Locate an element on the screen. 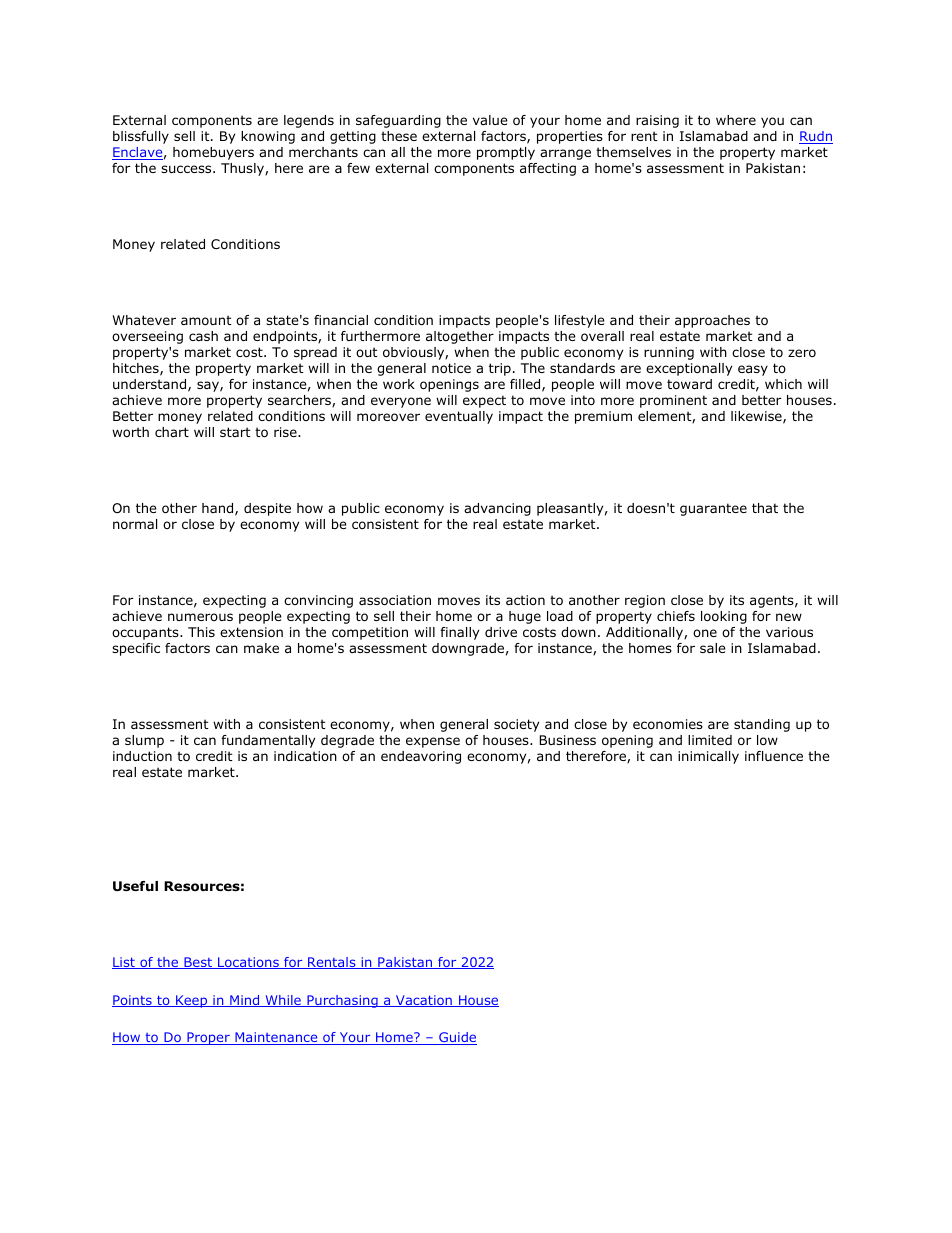 This screenshot has height=1233, width=952. Vacation is located at coordinates (424, 1001).
